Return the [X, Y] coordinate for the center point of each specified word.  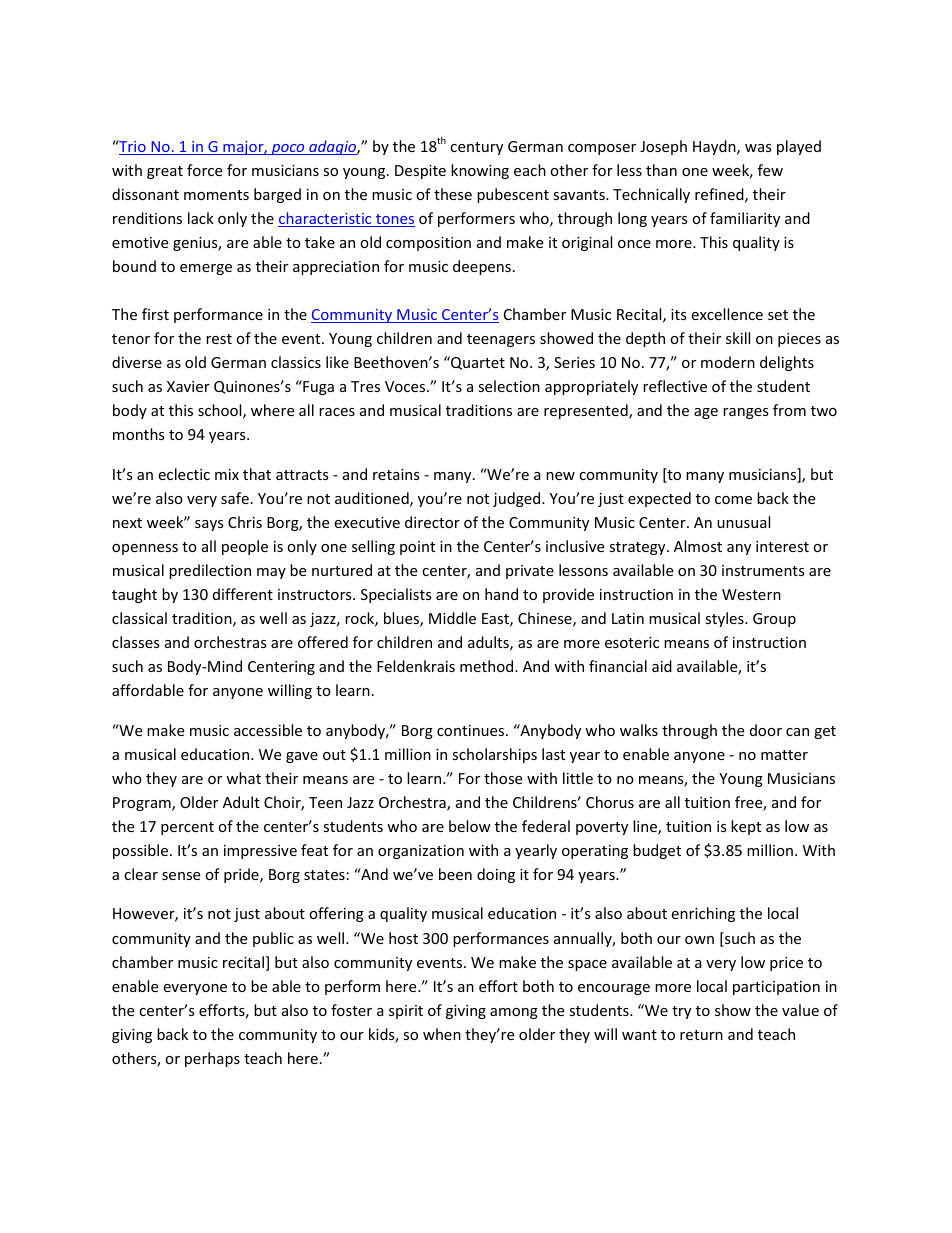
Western [751, 594]
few [770, 170]
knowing [480, 171]
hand [501, 594]
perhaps [212, 1059]
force [204, 170]
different [243, 594]
